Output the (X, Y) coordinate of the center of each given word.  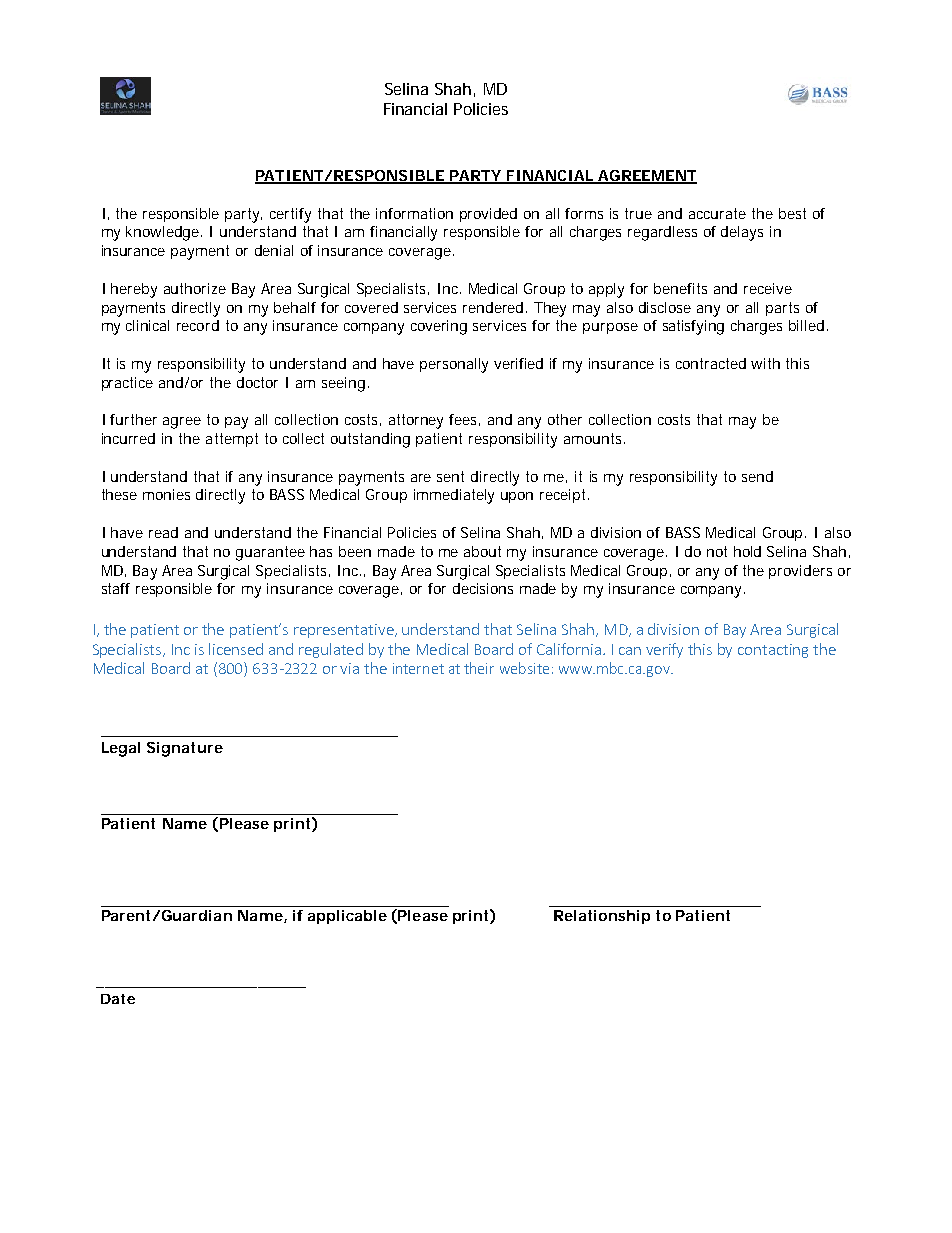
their (479, 668)
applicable (347, 917)
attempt (232, 440)
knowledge (164, 233)
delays (742, 233)
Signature (185, 749)
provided (488, 215)
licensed (236, 649)
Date (118, 999)
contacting (773, 651)
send (757, 476)
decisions (483, 588)
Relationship (602, 917)
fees (464, 420)
